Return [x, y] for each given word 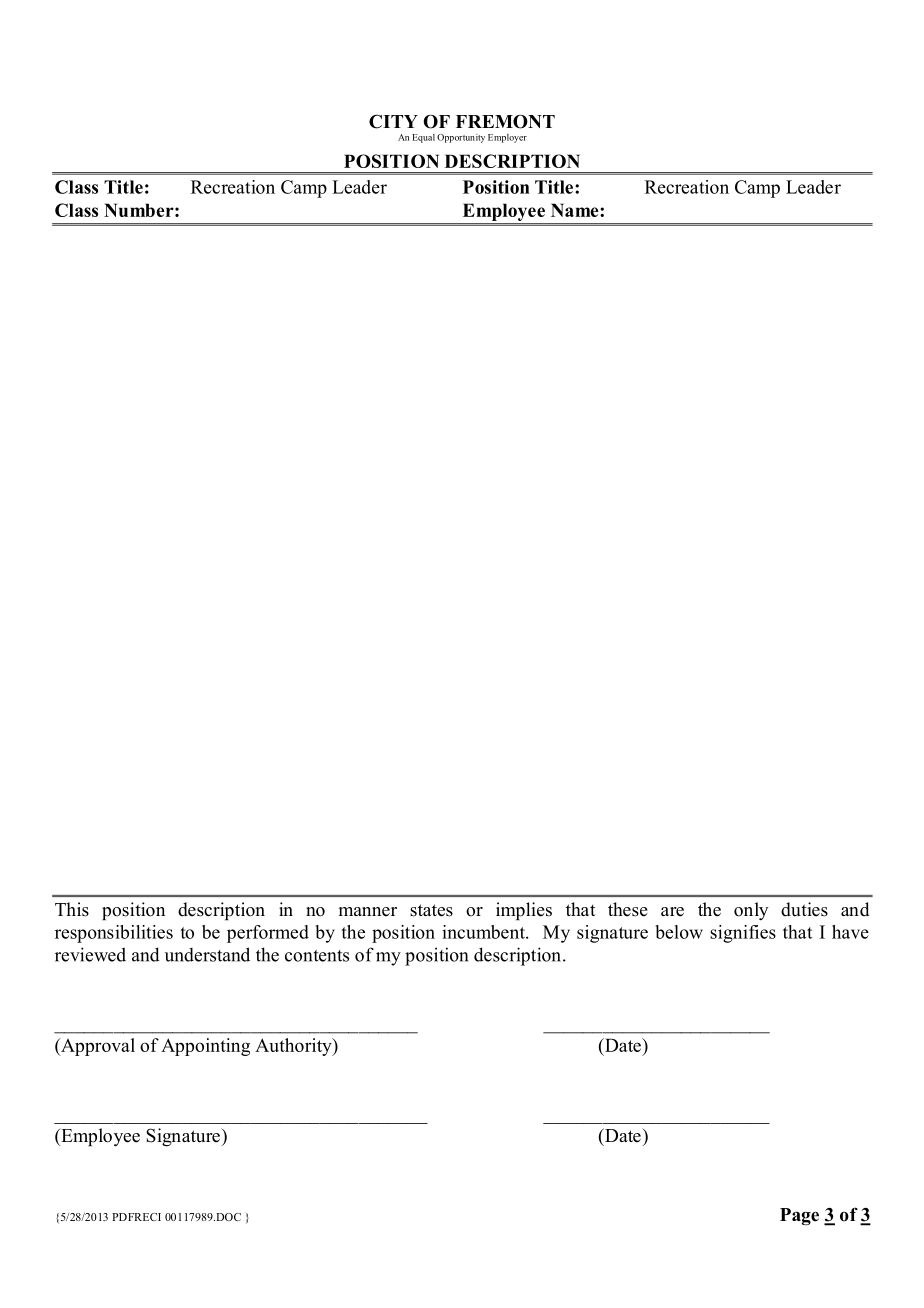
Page [799, 1217]
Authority [294, 1047]
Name [576, 210]
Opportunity [461, 138]
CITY [393, 121]
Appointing [205, 1047]
